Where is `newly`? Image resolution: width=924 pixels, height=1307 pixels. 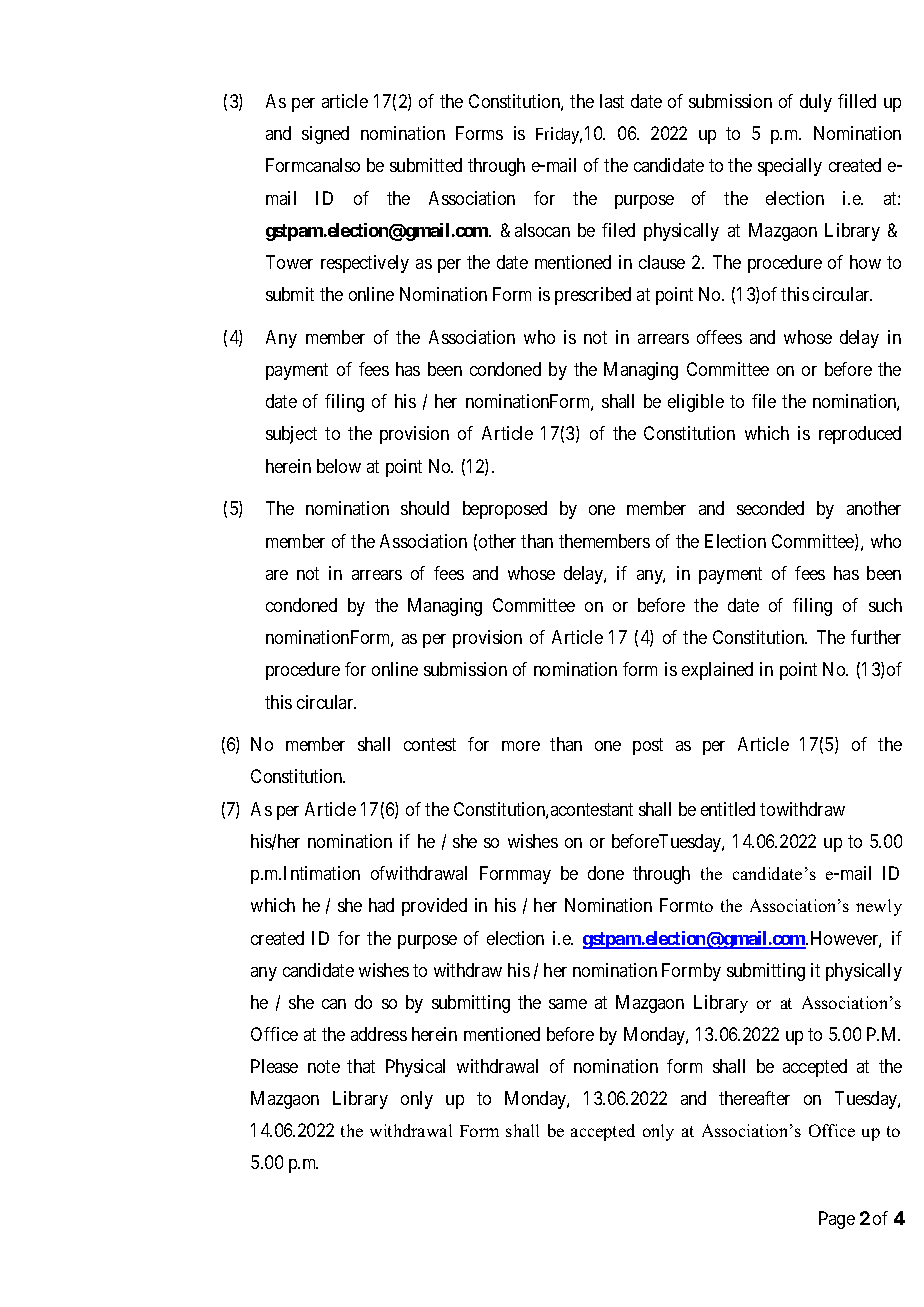 newly is located at coordinates (879, 907).
